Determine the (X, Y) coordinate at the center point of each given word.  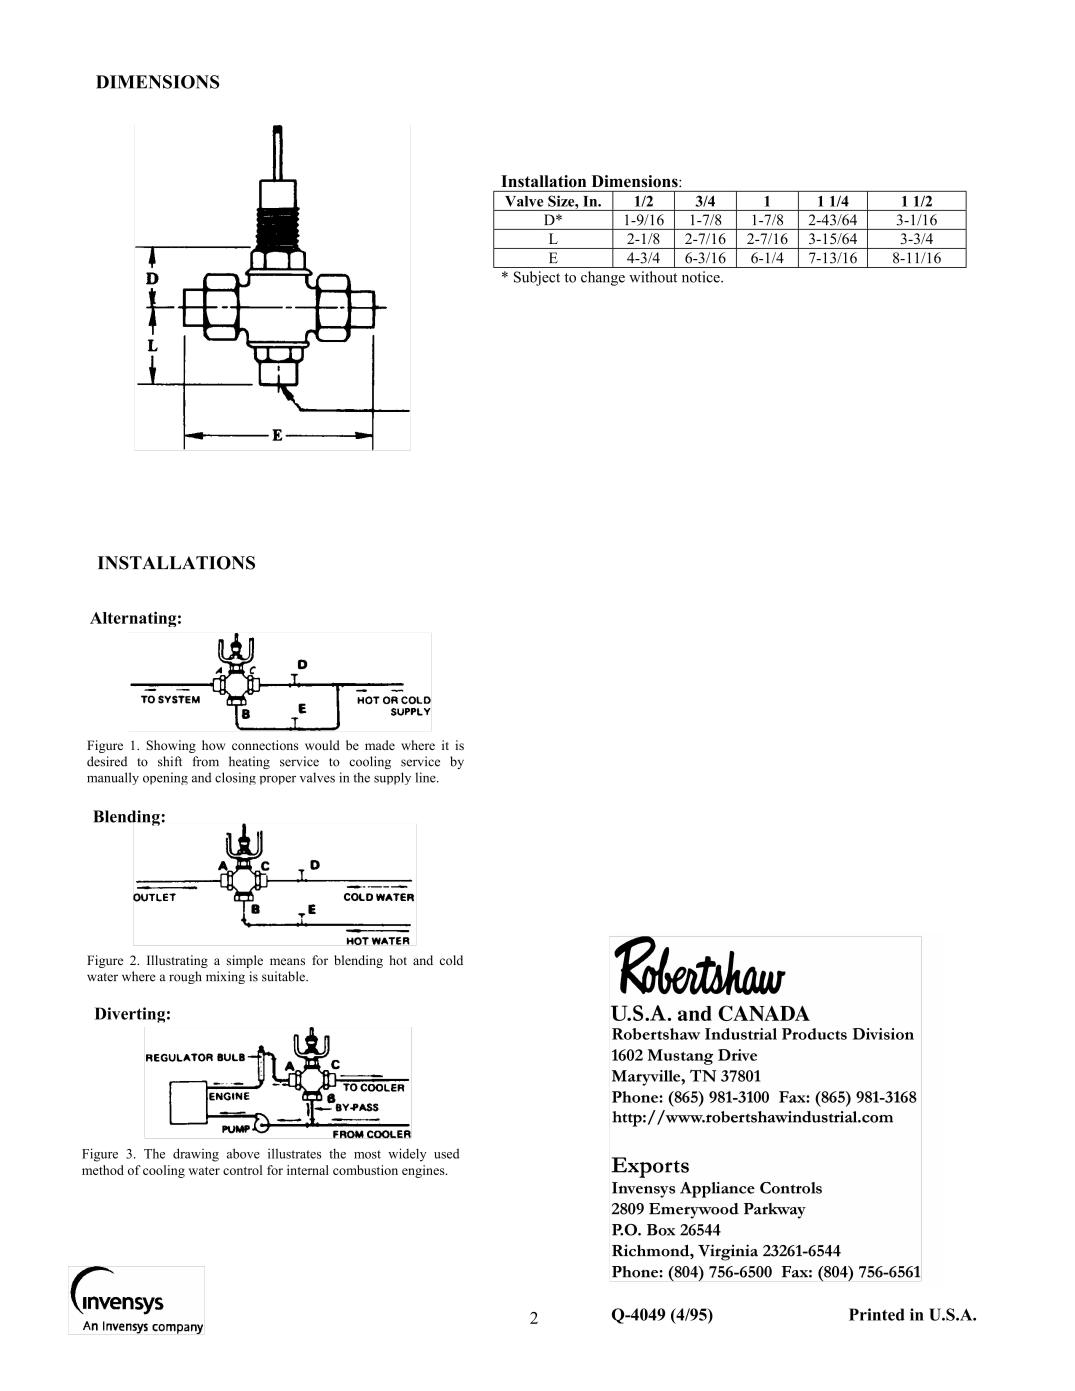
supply (392, 778)
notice (702, 277)
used (447, 1153)
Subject (537, 278)
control (242, 1170)
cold (451, 960)
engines (424, 1171)
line (426, 777)
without (653, 277)
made (380, 745)
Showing (171, 746)
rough (185, 977)
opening (165, 778)
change (603, 278)
